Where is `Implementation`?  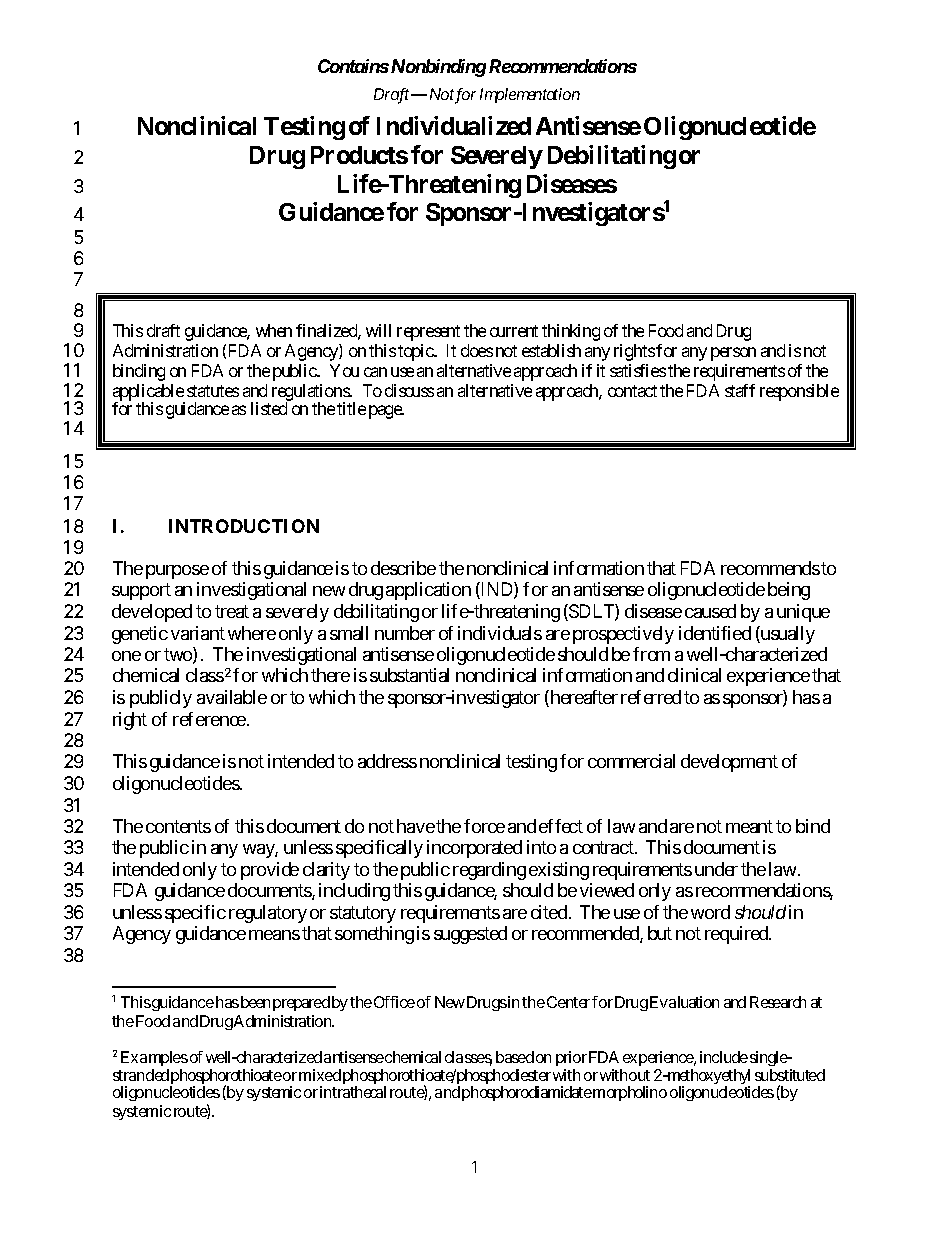
Implementation is located at coordinates (530, 95).
